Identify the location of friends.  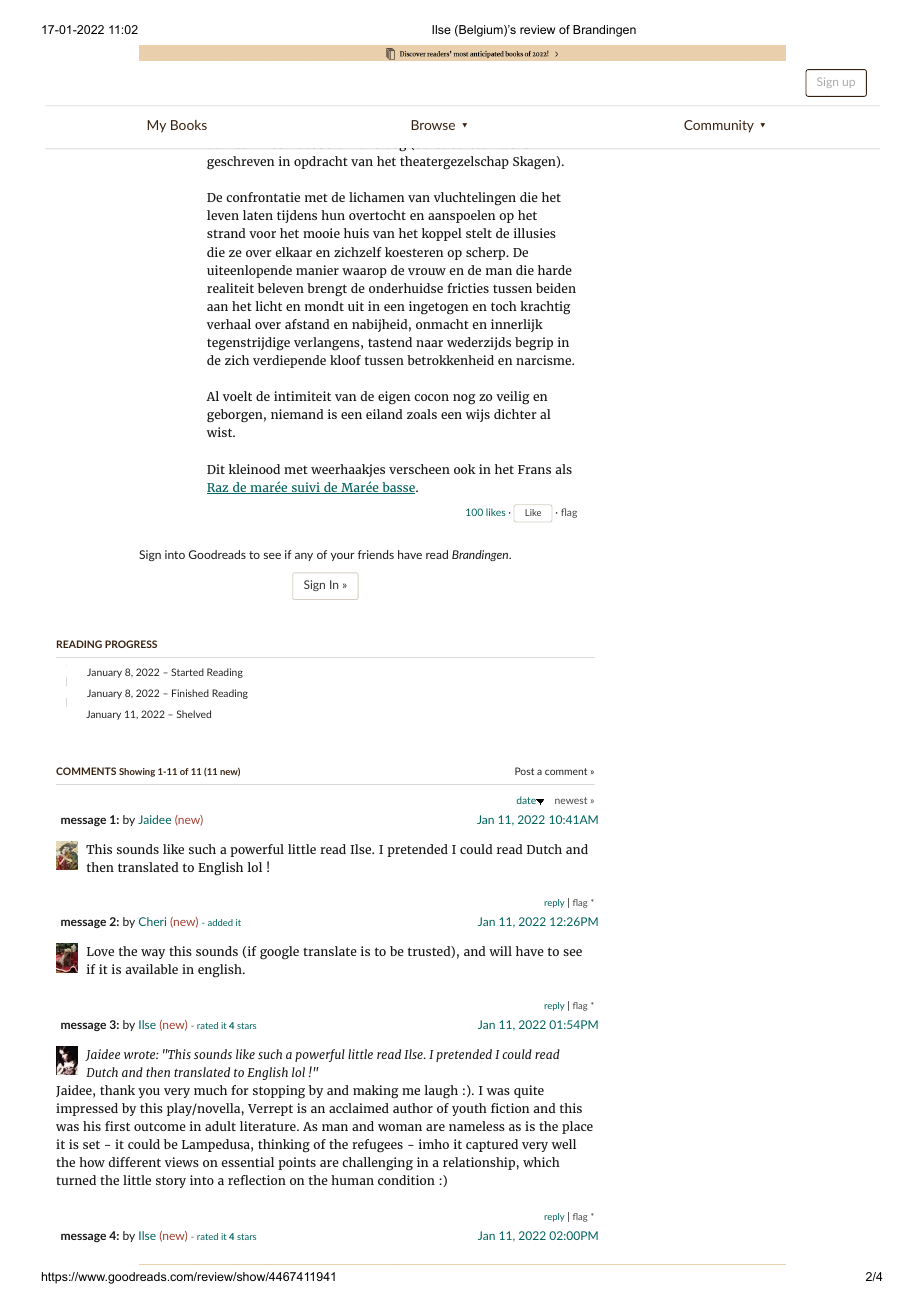
(376, 554).
